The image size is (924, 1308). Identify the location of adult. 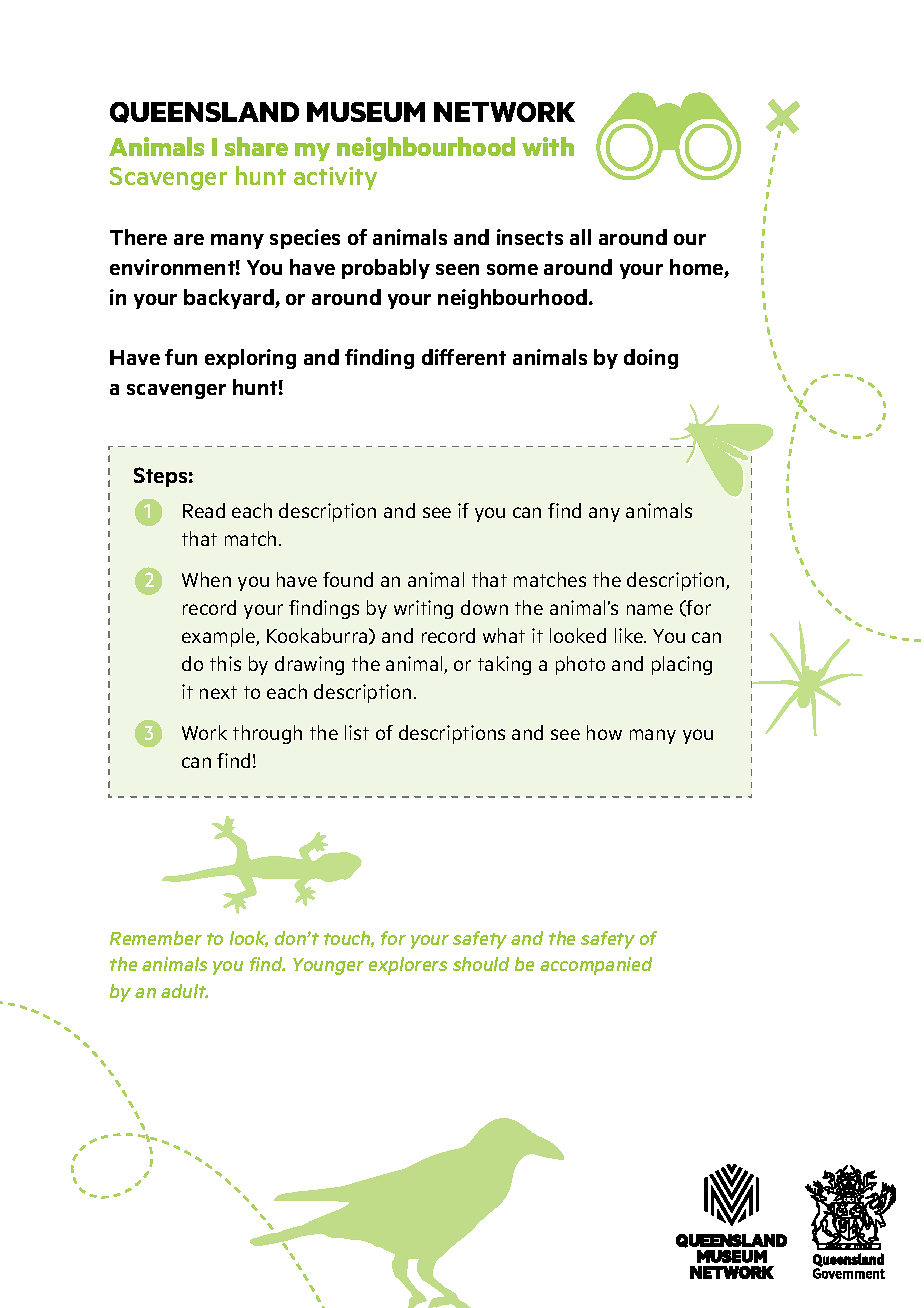
(184, 991).
